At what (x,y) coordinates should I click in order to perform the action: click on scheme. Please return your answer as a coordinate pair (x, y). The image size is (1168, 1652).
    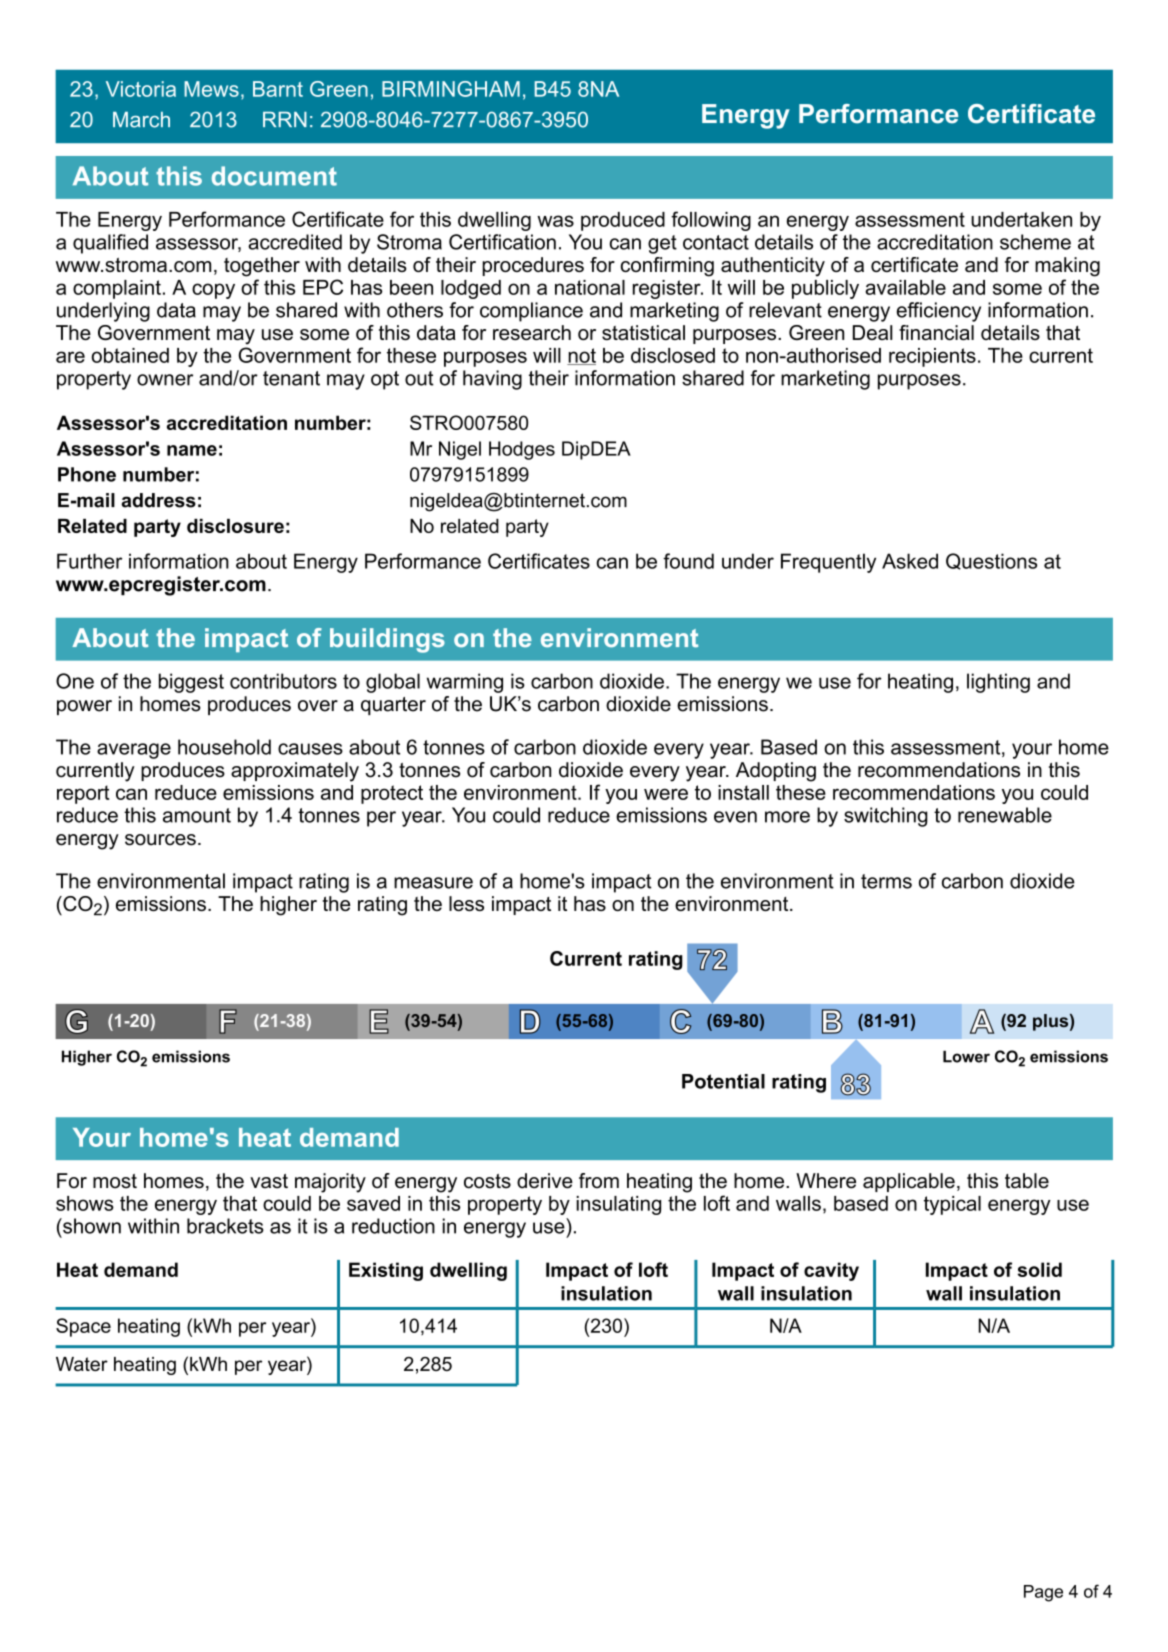
    Looking at the image, I should click on (1035, 242).
